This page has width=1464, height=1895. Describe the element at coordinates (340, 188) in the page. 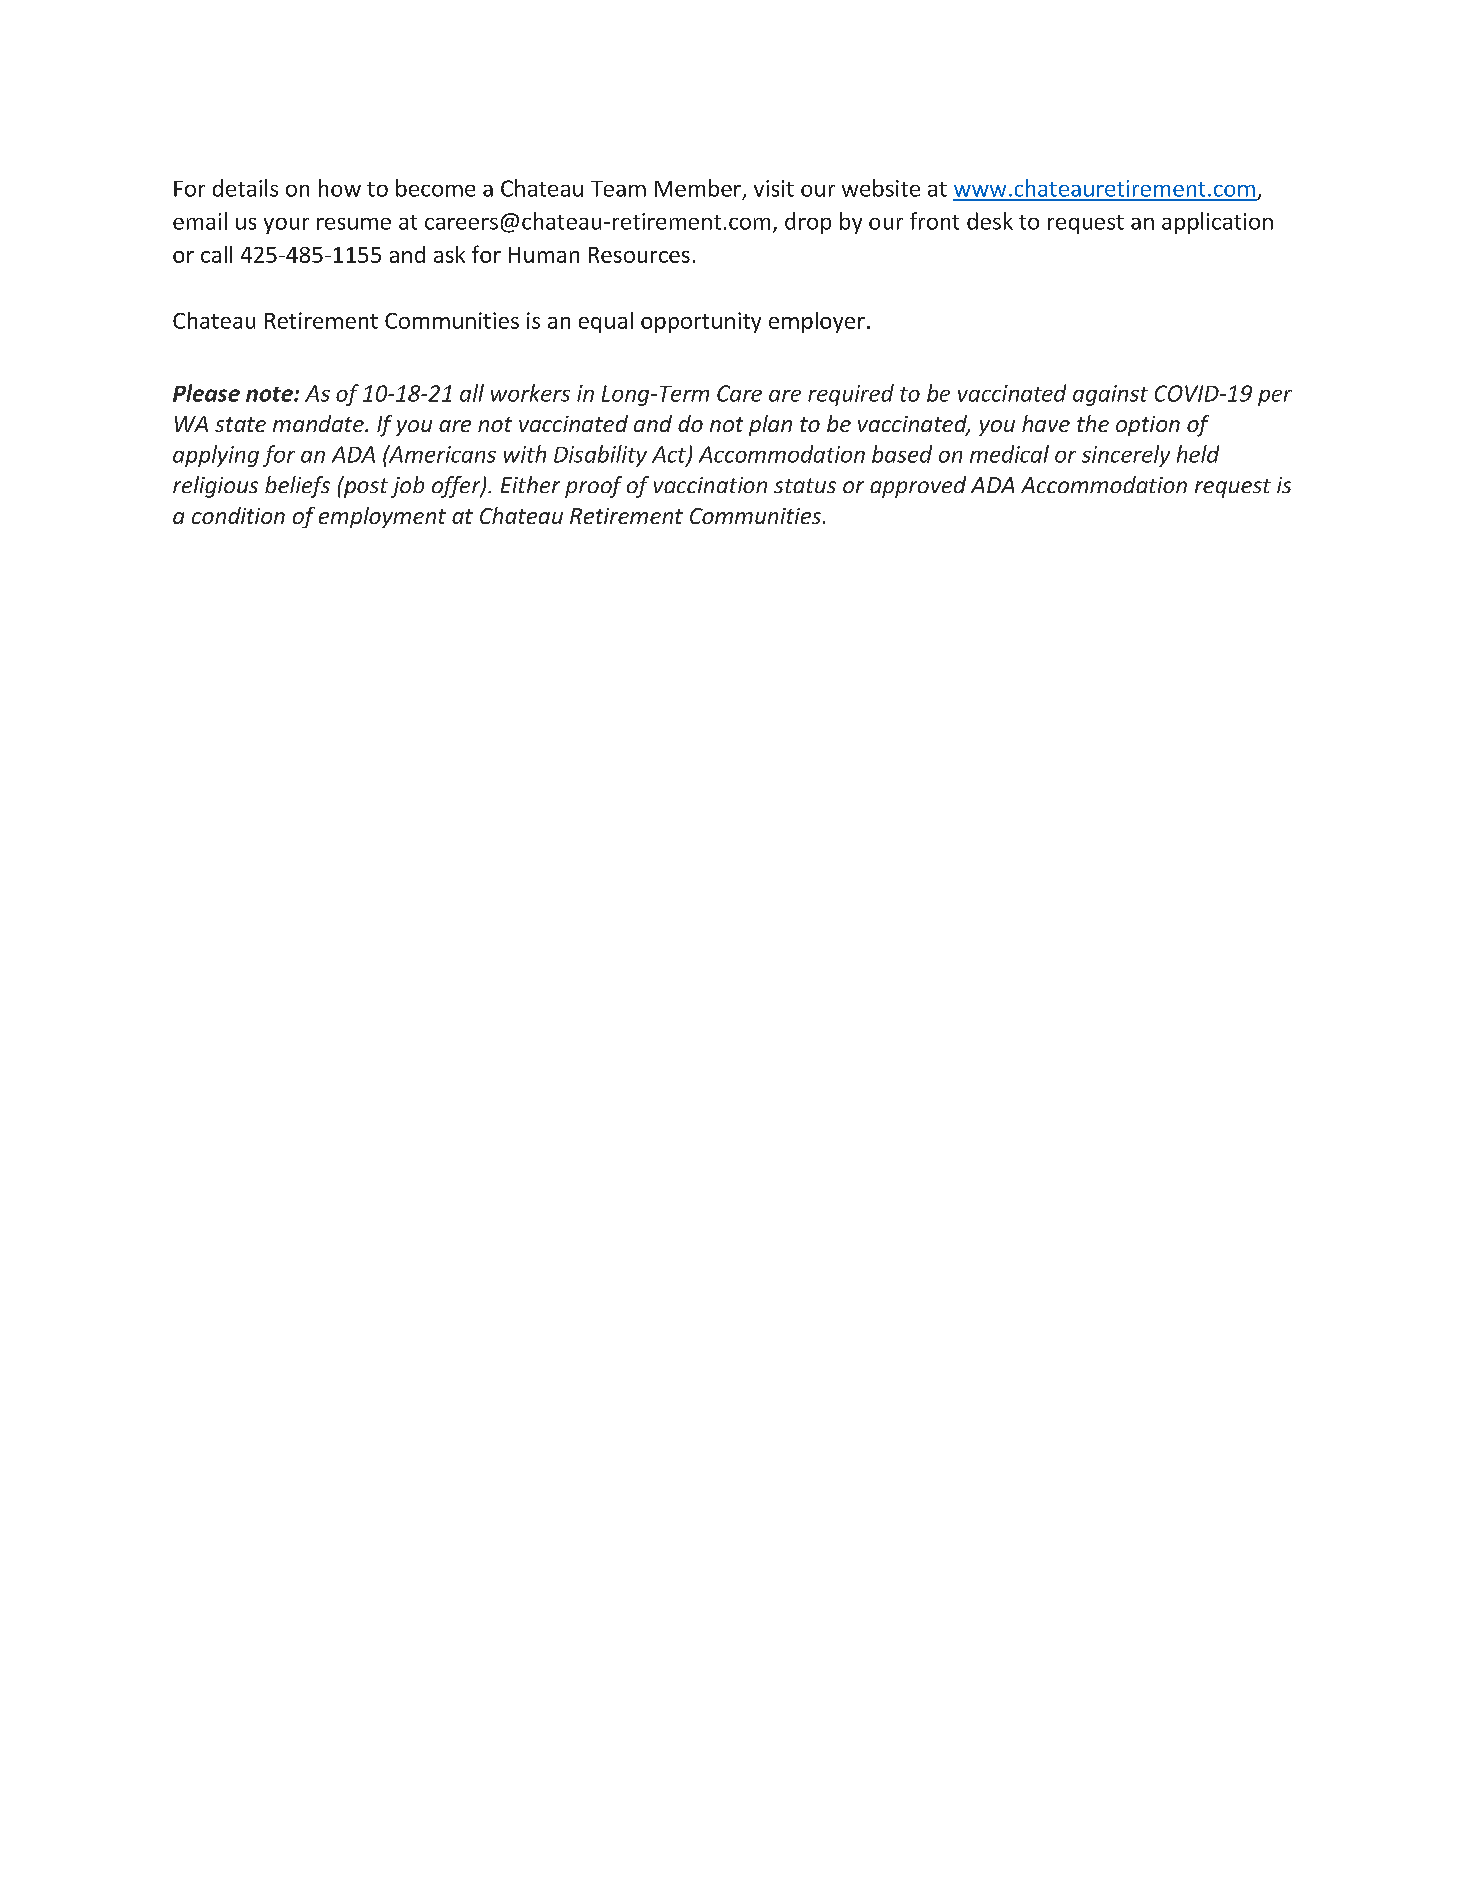

I see `how` at that location.
